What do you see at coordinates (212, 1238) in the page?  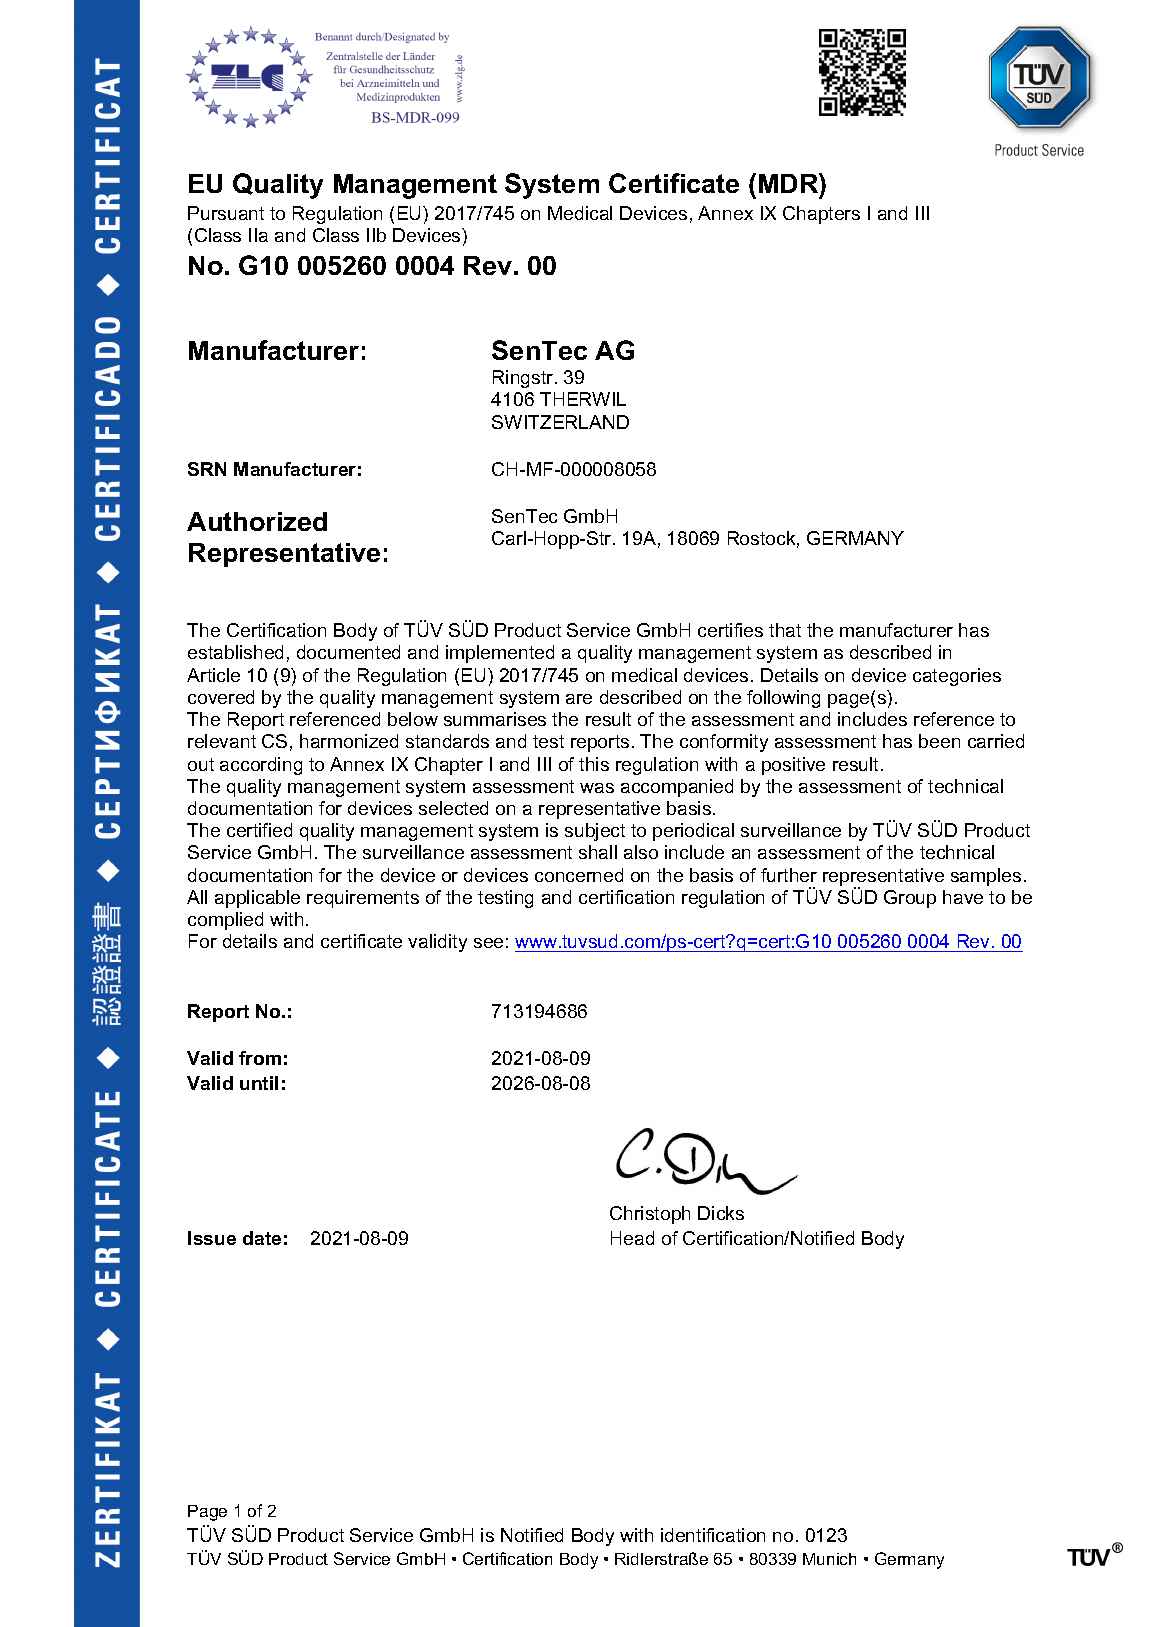 I see `Issue` at bounding box center [212, 1238].
